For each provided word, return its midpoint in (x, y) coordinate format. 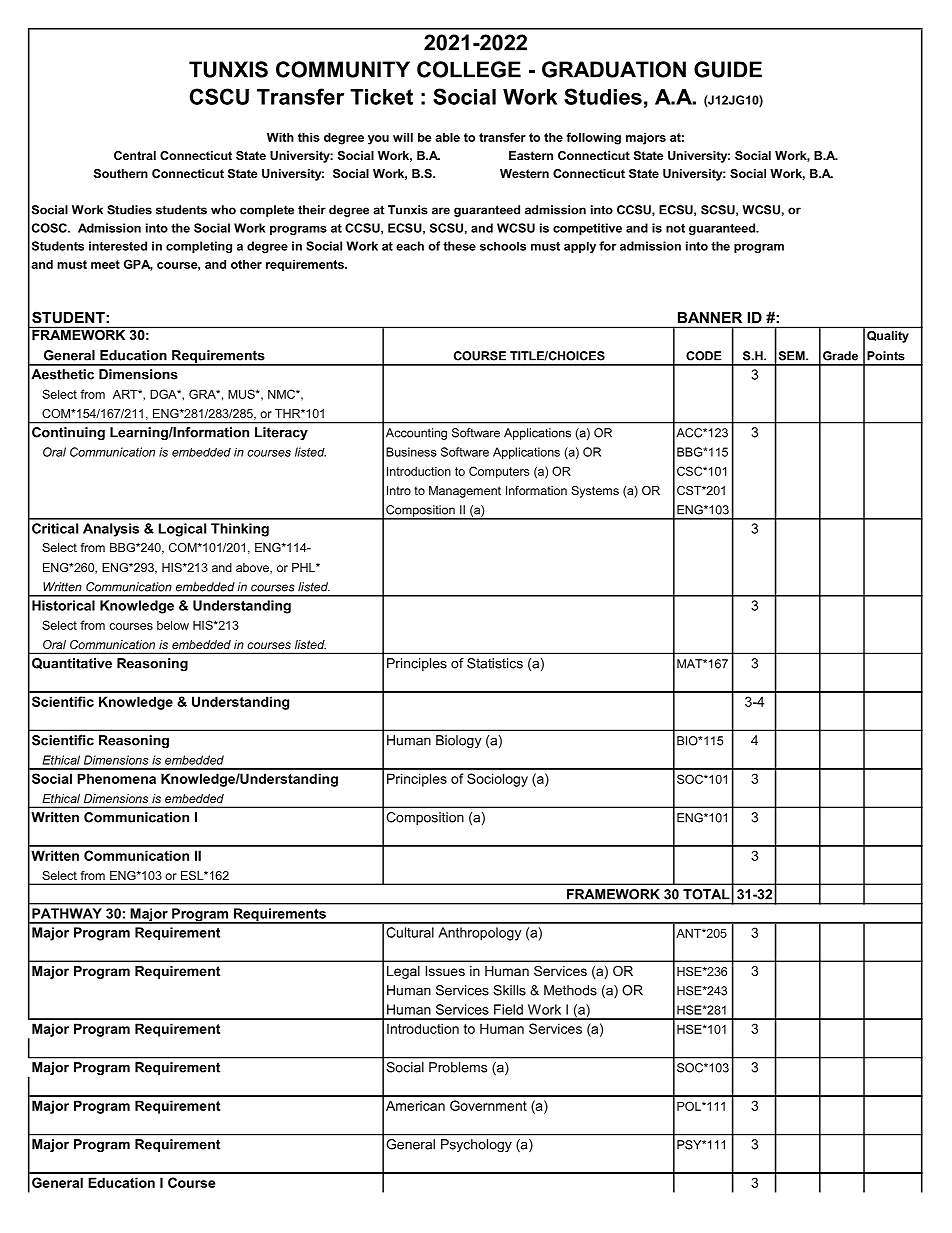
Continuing (68, 433)
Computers (499, 472)
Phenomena (116, 778)
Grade (840, 356)
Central (135, 155)
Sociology (497, 780)
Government (488, 1105)
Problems (458, 1067)
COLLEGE (469, 69)
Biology (458, 741)
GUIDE (728, 69)
